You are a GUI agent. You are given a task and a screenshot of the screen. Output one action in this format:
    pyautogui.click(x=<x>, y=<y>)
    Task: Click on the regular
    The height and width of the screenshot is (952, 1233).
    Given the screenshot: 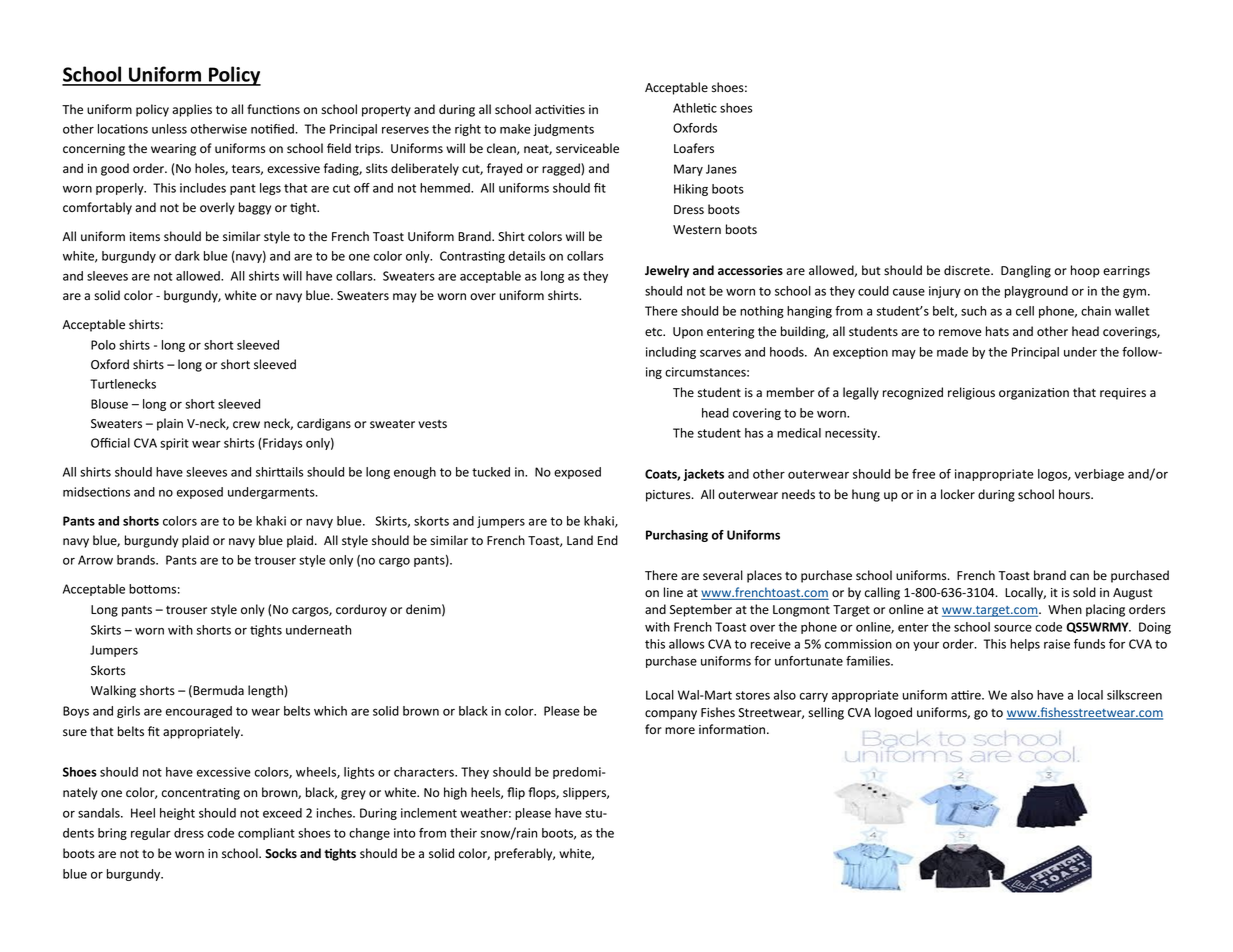 What is the action you would take?
    pyautogui.click(x=151, y=834)
